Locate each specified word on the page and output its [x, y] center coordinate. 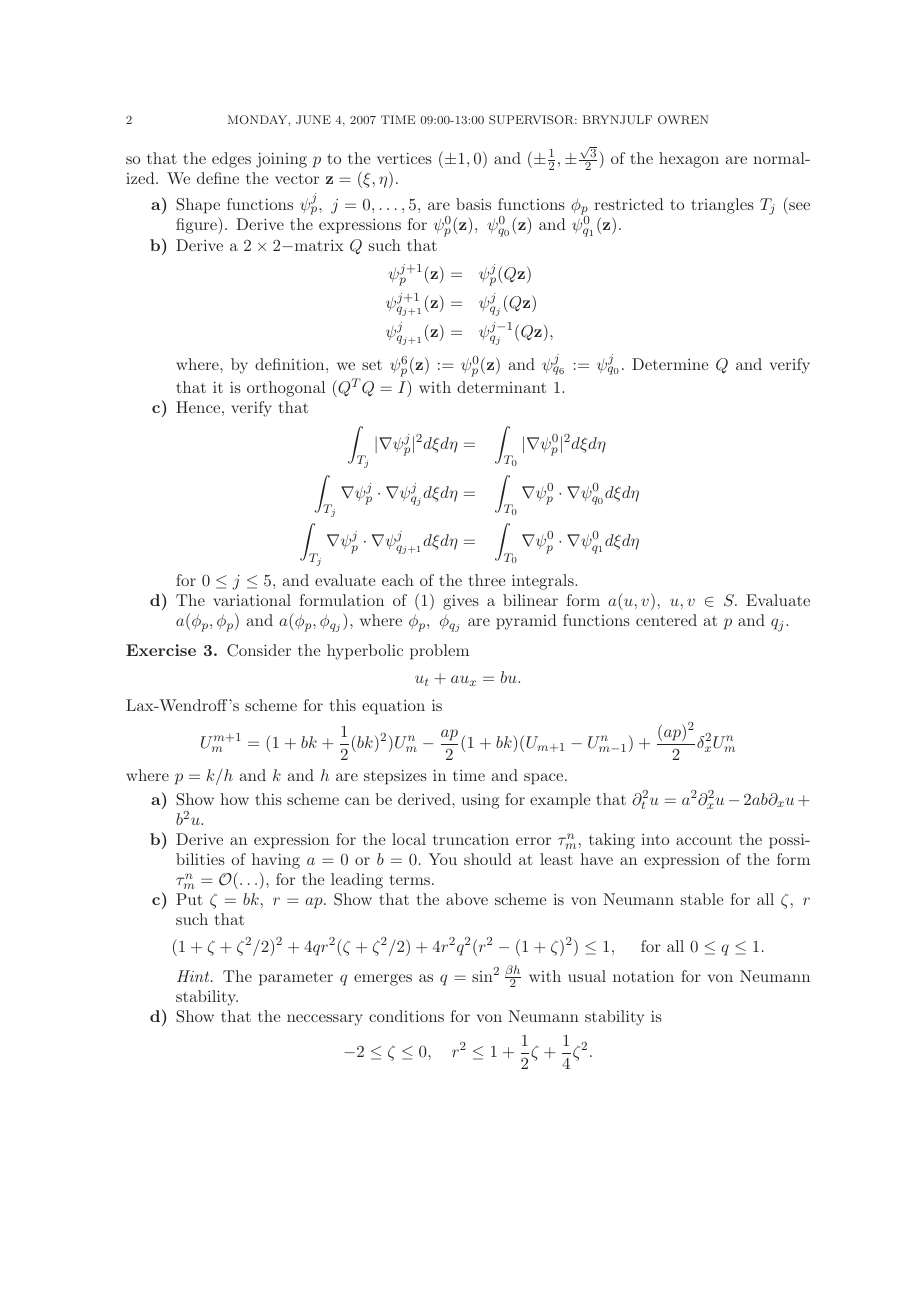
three [487, 580]
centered [666, 620]
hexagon [689, 160]
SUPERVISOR [532, 120]
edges [231, 160]
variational [252, 600]
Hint [194, 976]
